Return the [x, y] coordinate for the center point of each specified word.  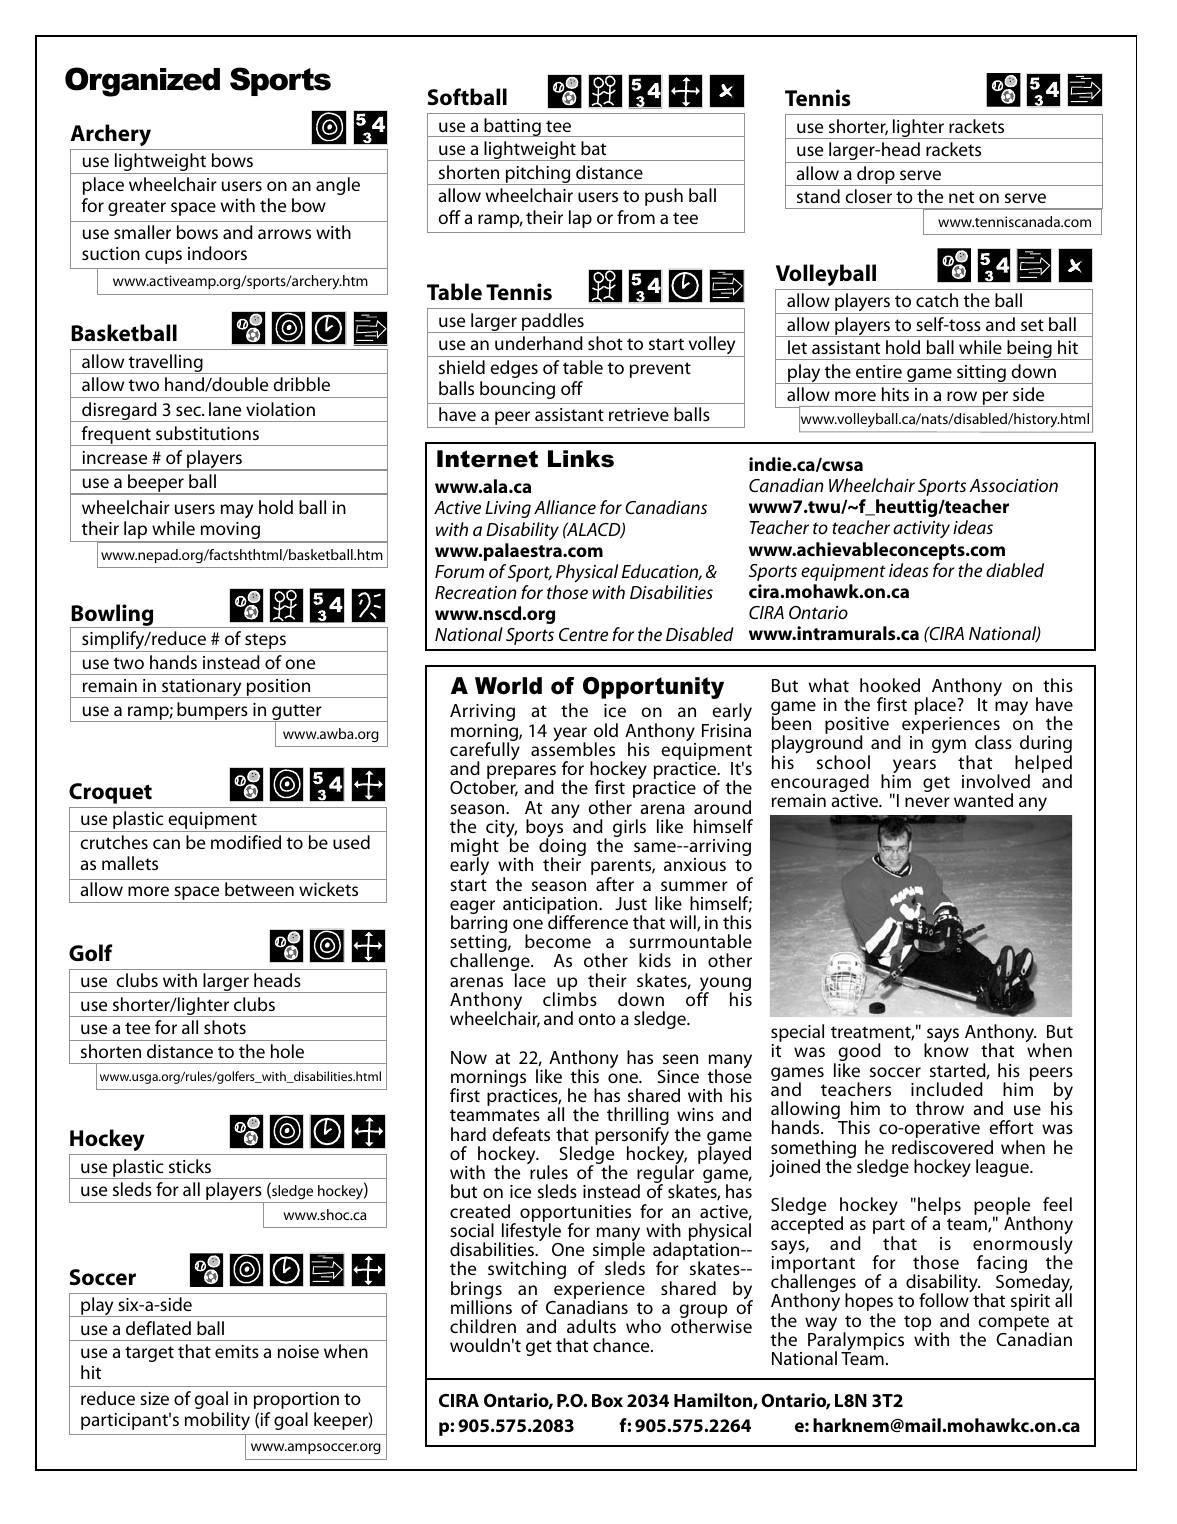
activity [921, 529]
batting [512, 127]
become [558, 941]
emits [237, 1351]
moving [230, 532]
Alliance [565, 507]
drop [876, 176]
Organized [142, 82]
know [946, 1049]
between [259, 889]
